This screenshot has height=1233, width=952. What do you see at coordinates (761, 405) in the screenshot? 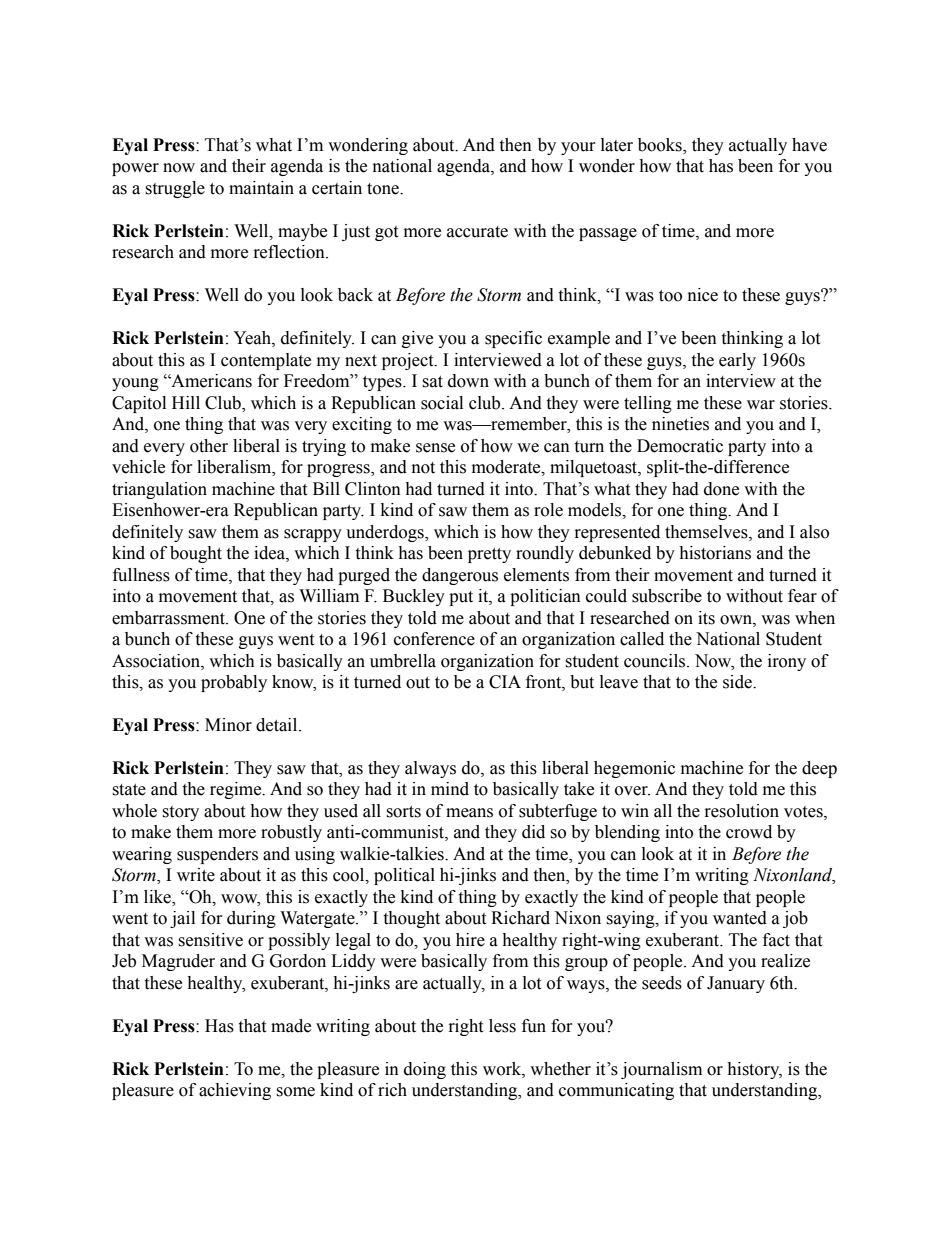
I see `war` at bounding box center [761, 405].
